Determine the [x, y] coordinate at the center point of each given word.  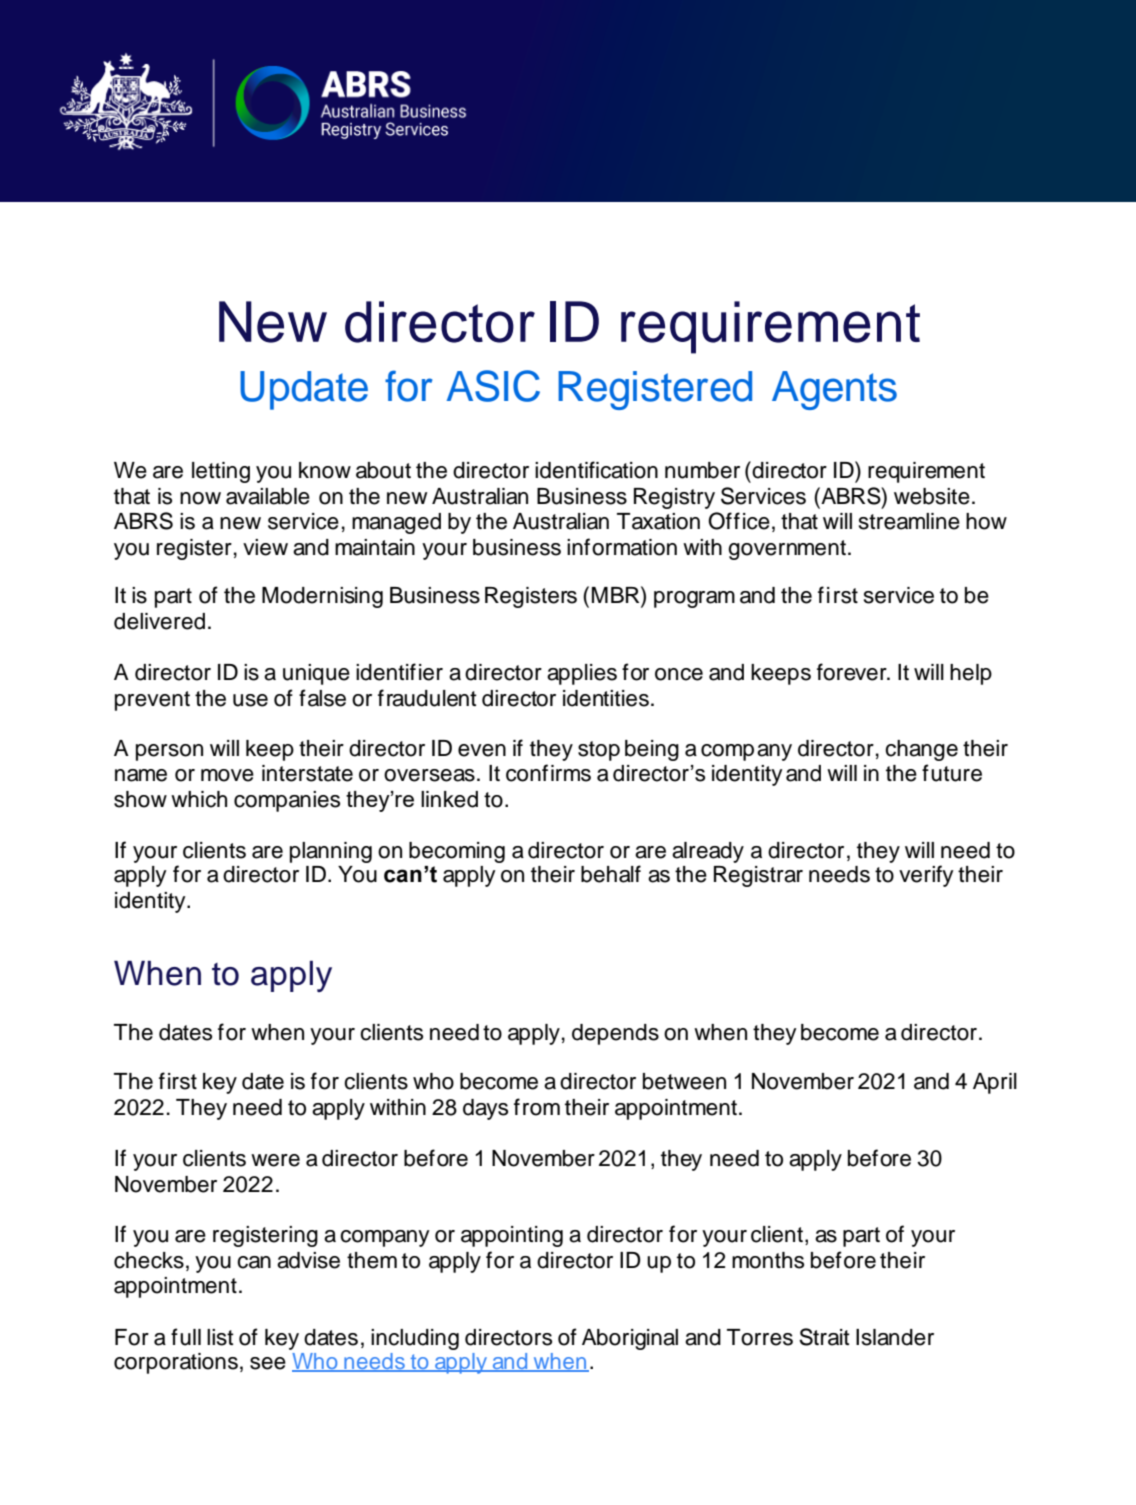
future [952, 773]
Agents [834, 390]
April [995, 1083]
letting [221, 472]
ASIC [493, 386]
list [220, 1337]
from [537, 1107]
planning [331, 852]
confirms [548, 773]
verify [926, 876]
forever [853, 672]
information [622, 547]
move [227, 775]
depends [615, 1034]
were [275, 1160]
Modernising [322, 597]
